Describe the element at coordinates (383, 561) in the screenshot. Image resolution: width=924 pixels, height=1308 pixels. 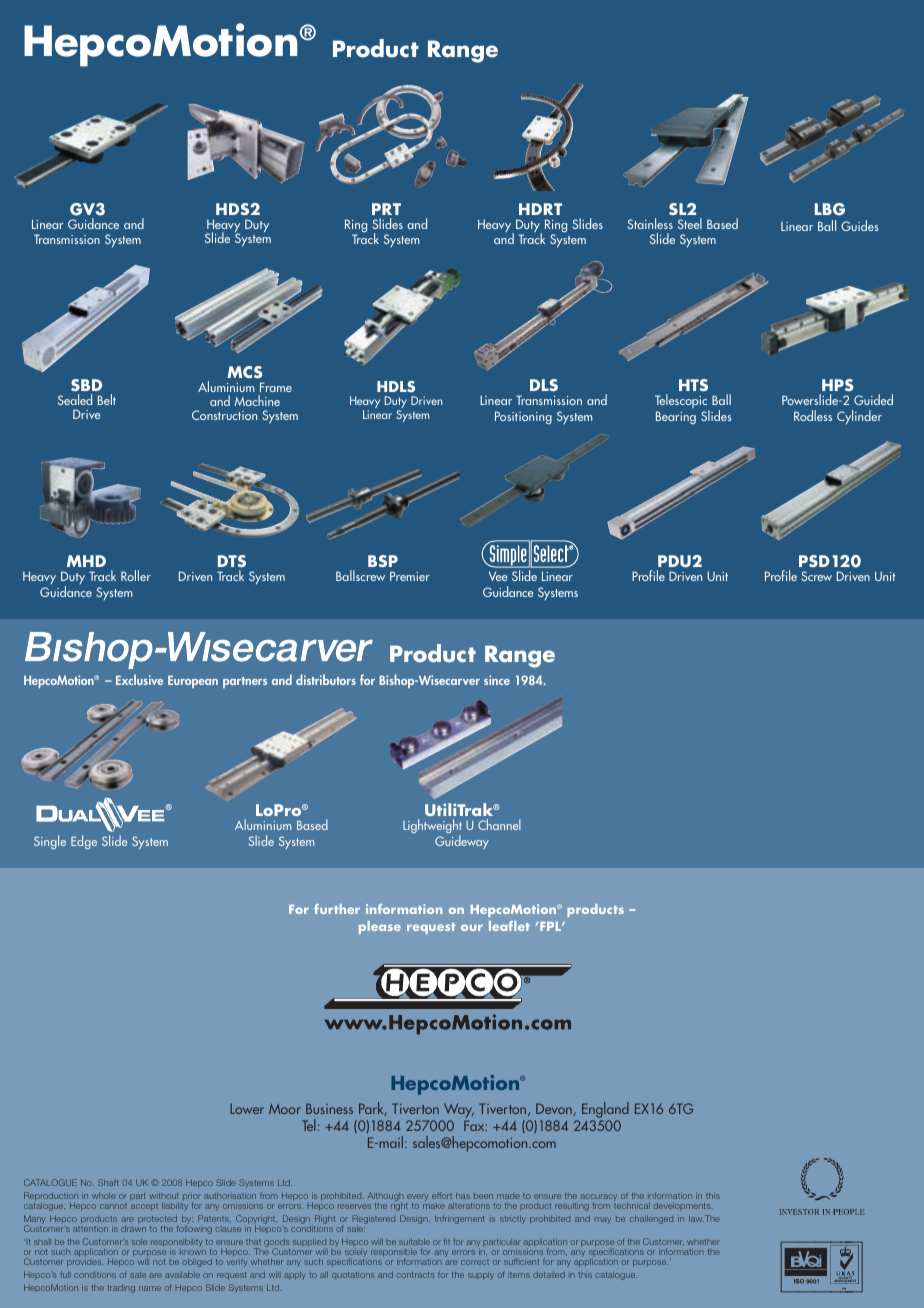
I see `BSP` at that location.
